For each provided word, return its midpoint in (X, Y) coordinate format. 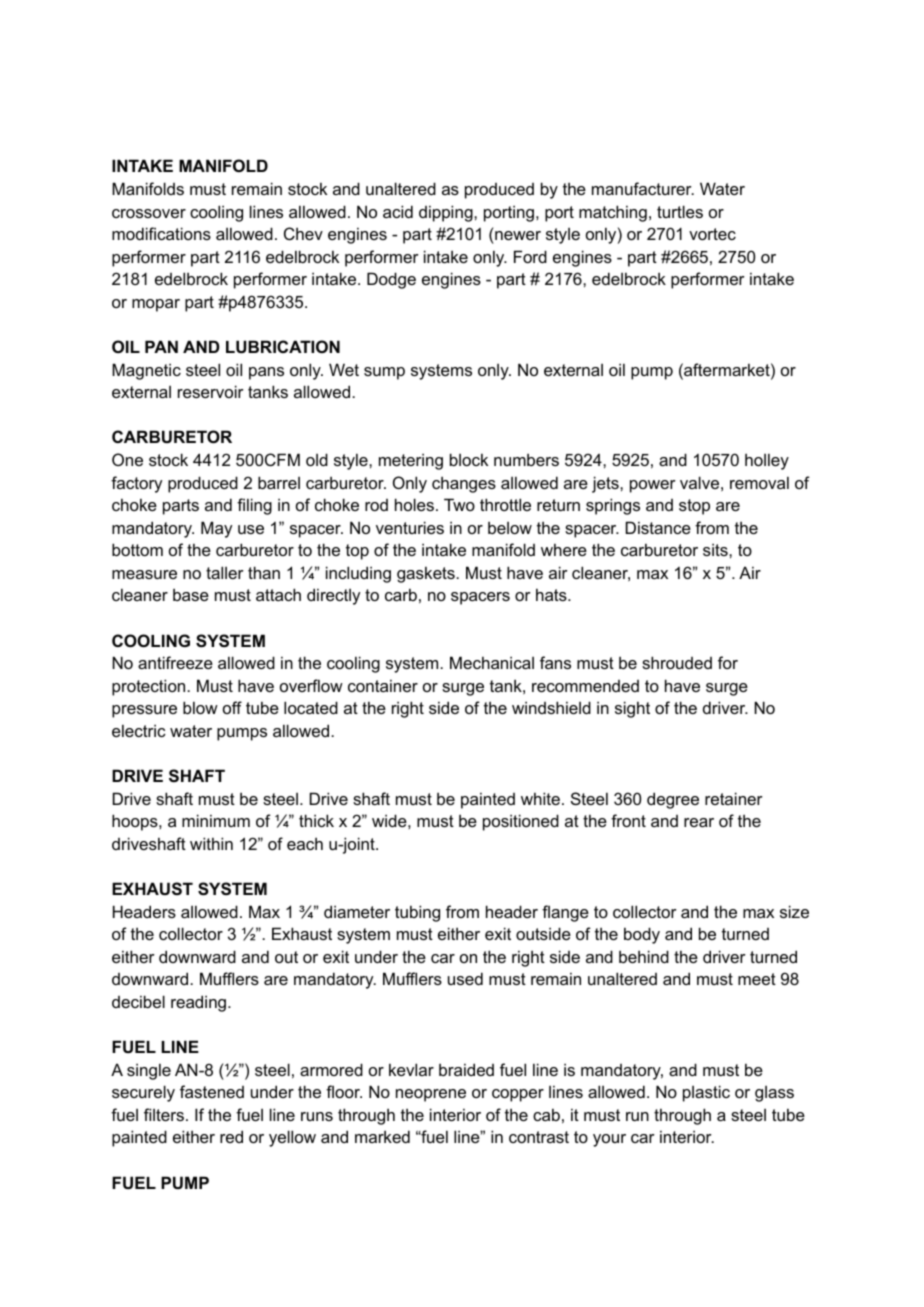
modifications (161, 233)
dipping (447, 213)
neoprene (431, 1095)
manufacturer (643, 188)
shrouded (677, 662)
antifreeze (175, 662)
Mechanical (492, 662)
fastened (212, 1091)
